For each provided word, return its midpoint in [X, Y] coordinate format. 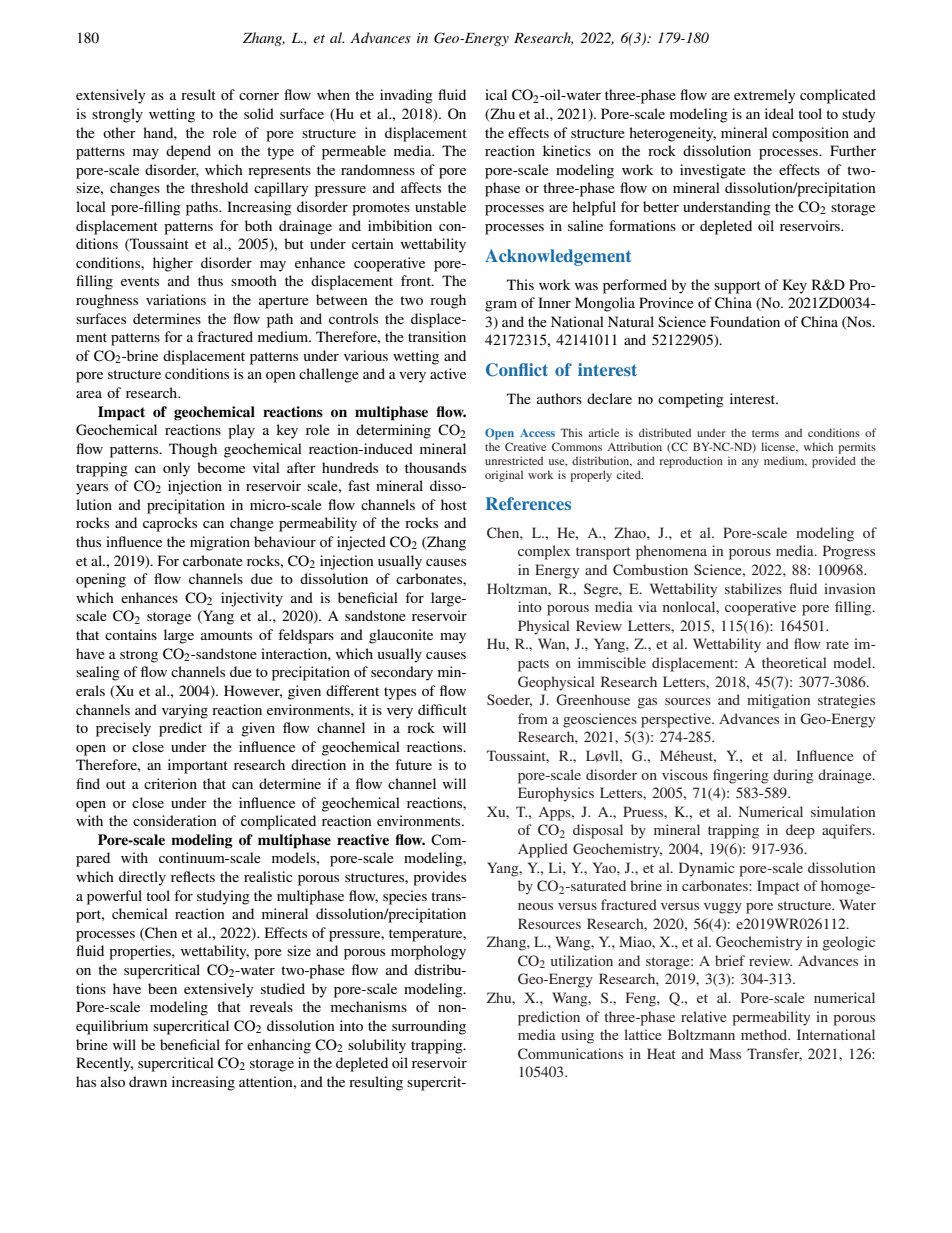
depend [188, 152]
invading [406, 96]
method [765, 1034]
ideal [779, 113]
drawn [148, 1081]
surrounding [429, 1027]
